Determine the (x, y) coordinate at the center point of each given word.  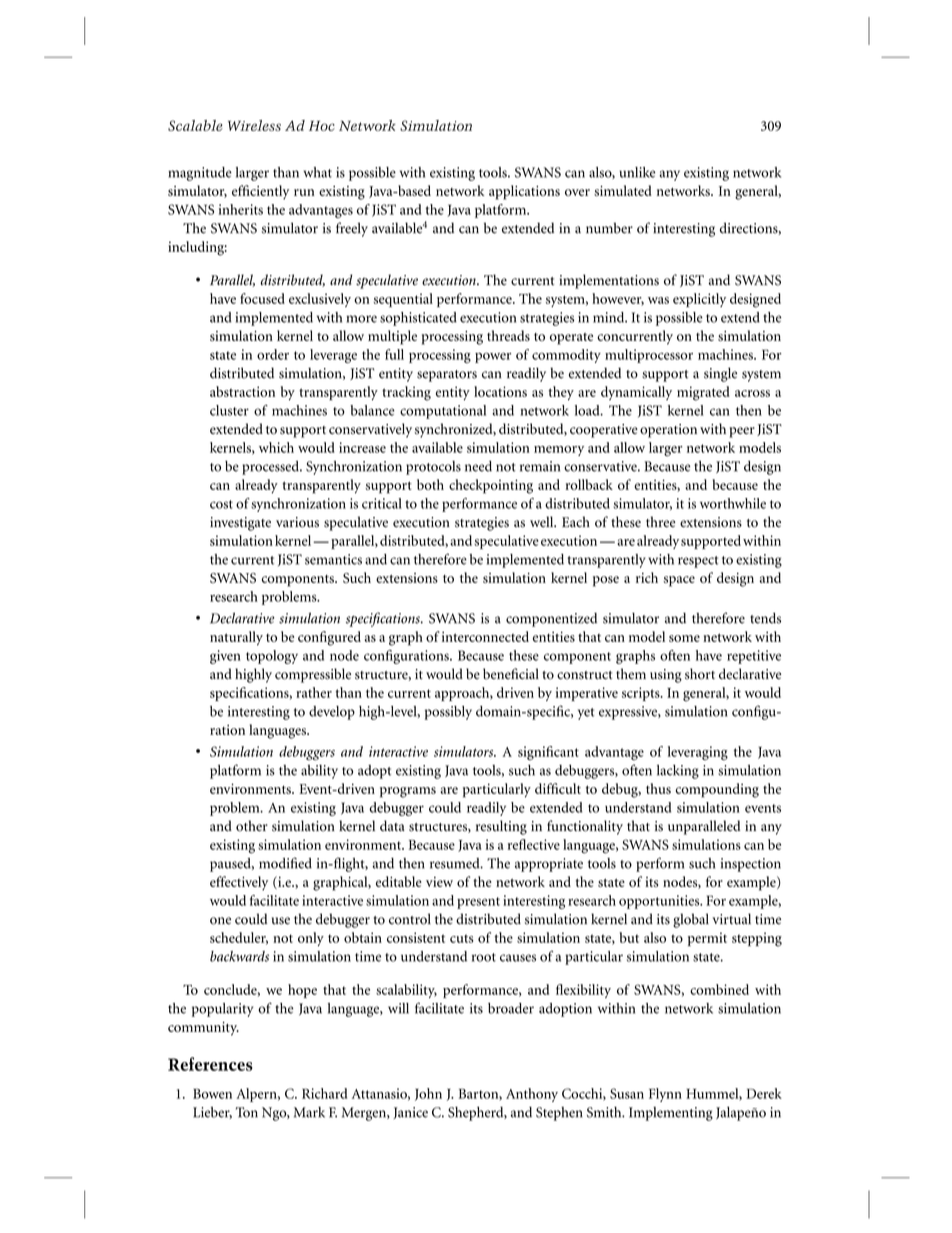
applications (524, 192)
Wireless (254, 125)
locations (500, 391)
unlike (637, 172)
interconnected (485, 636)
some (684, 638)
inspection (751, 865)
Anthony (532, 1095)
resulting (501, 827)
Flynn (665, 1095)
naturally (236, 638)
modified (285, 863)
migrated (703, 393)
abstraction (242, 391)
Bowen (212, 1094)
